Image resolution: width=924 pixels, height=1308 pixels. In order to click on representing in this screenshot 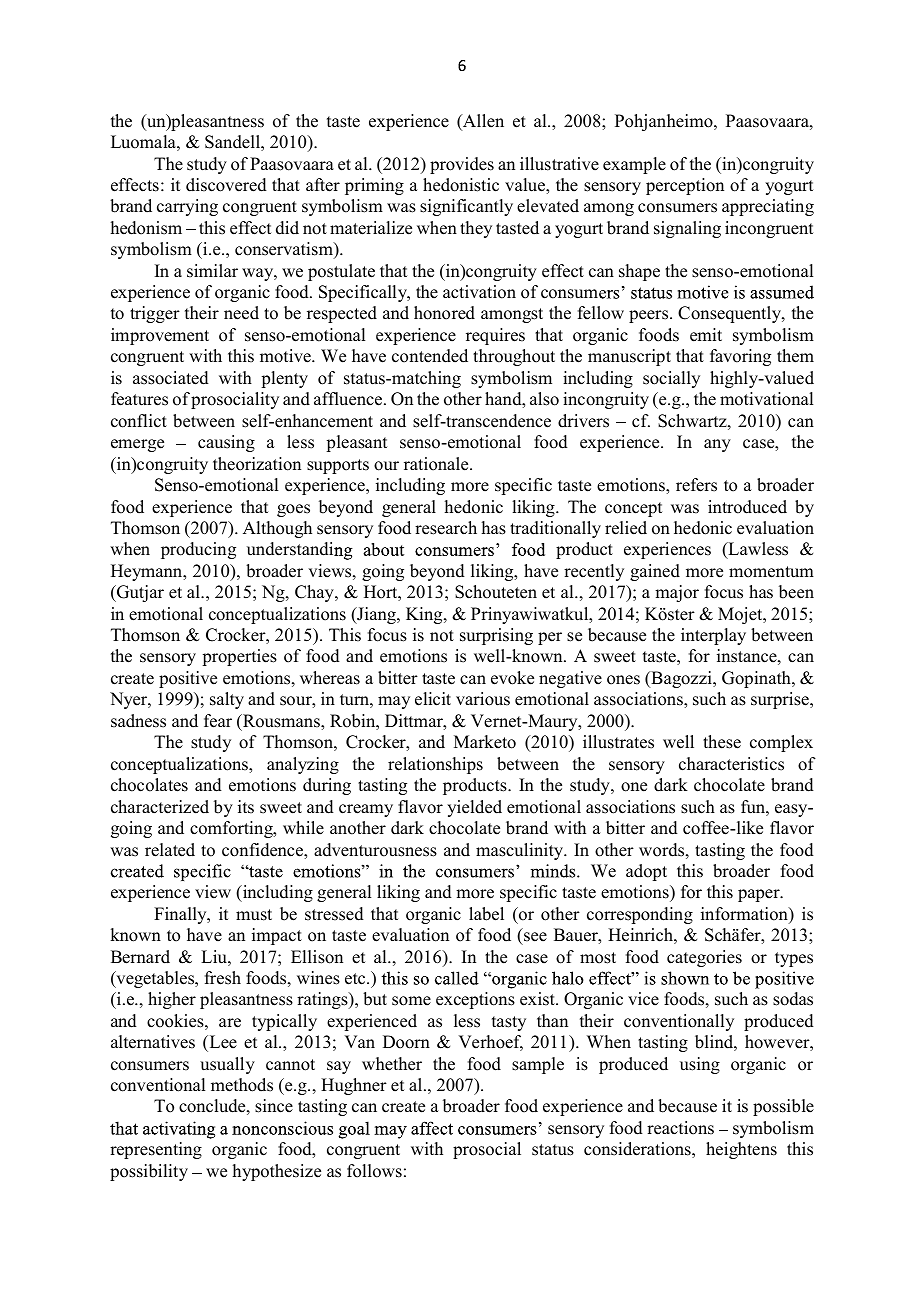, I will do `click(156, 1150)`.
